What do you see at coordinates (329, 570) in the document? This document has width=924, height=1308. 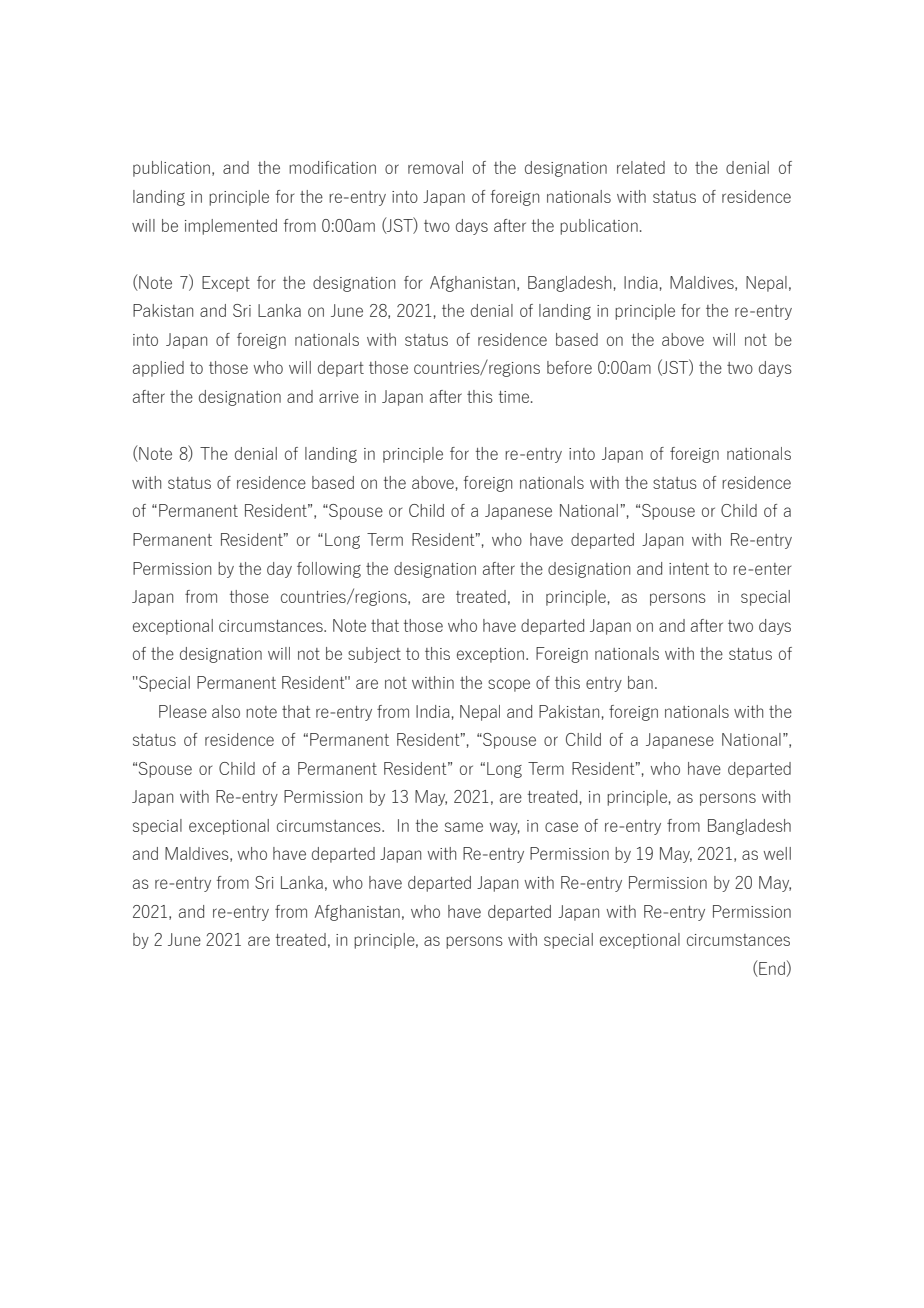 I see `following` at bounding box center [329, 570].
